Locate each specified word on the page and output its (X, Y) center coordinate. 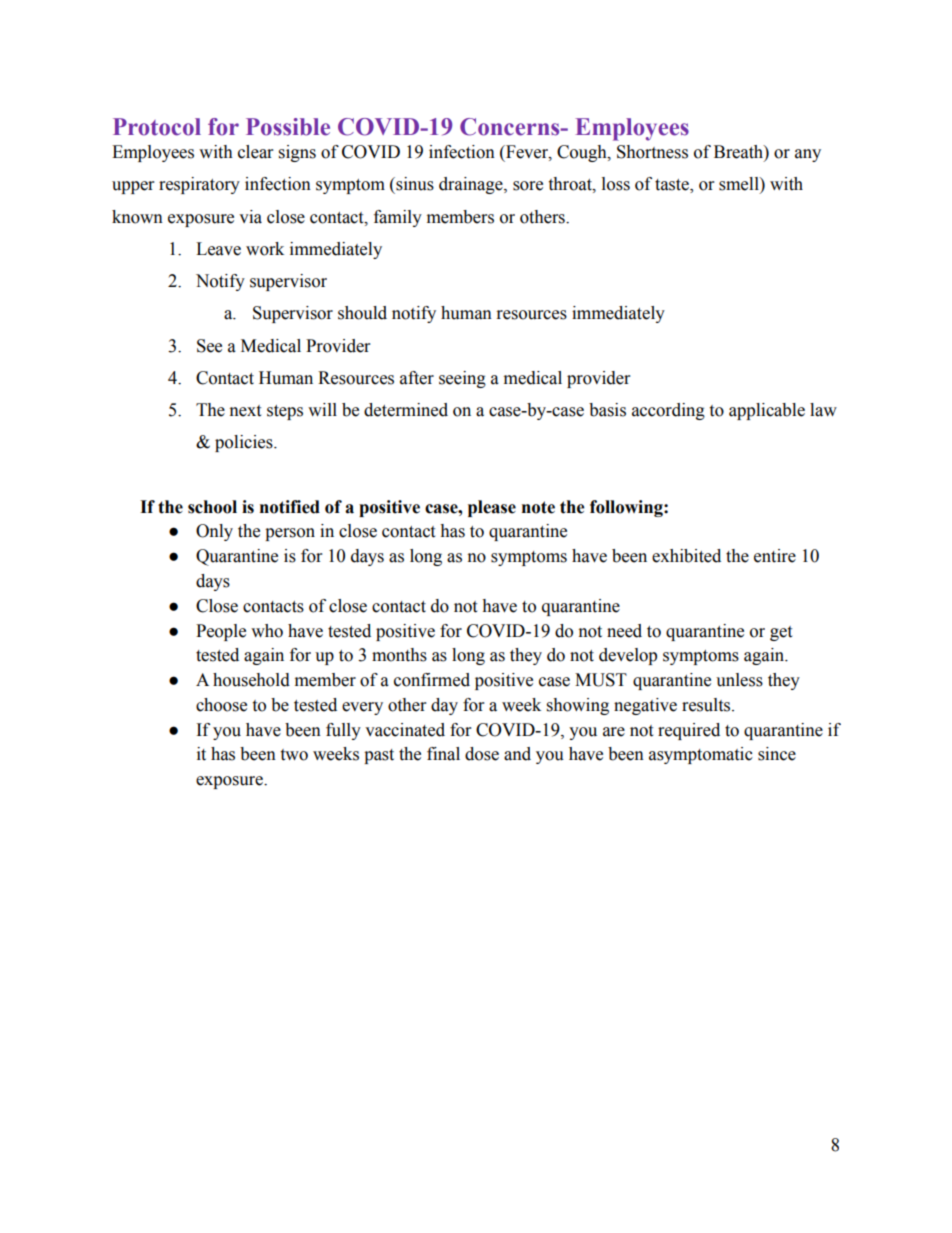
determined (406, 410)
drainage (472, 185)
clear (255, 152)
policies (245, 443)
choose (221, 705)
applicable (767, 411)
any (808, 155)
